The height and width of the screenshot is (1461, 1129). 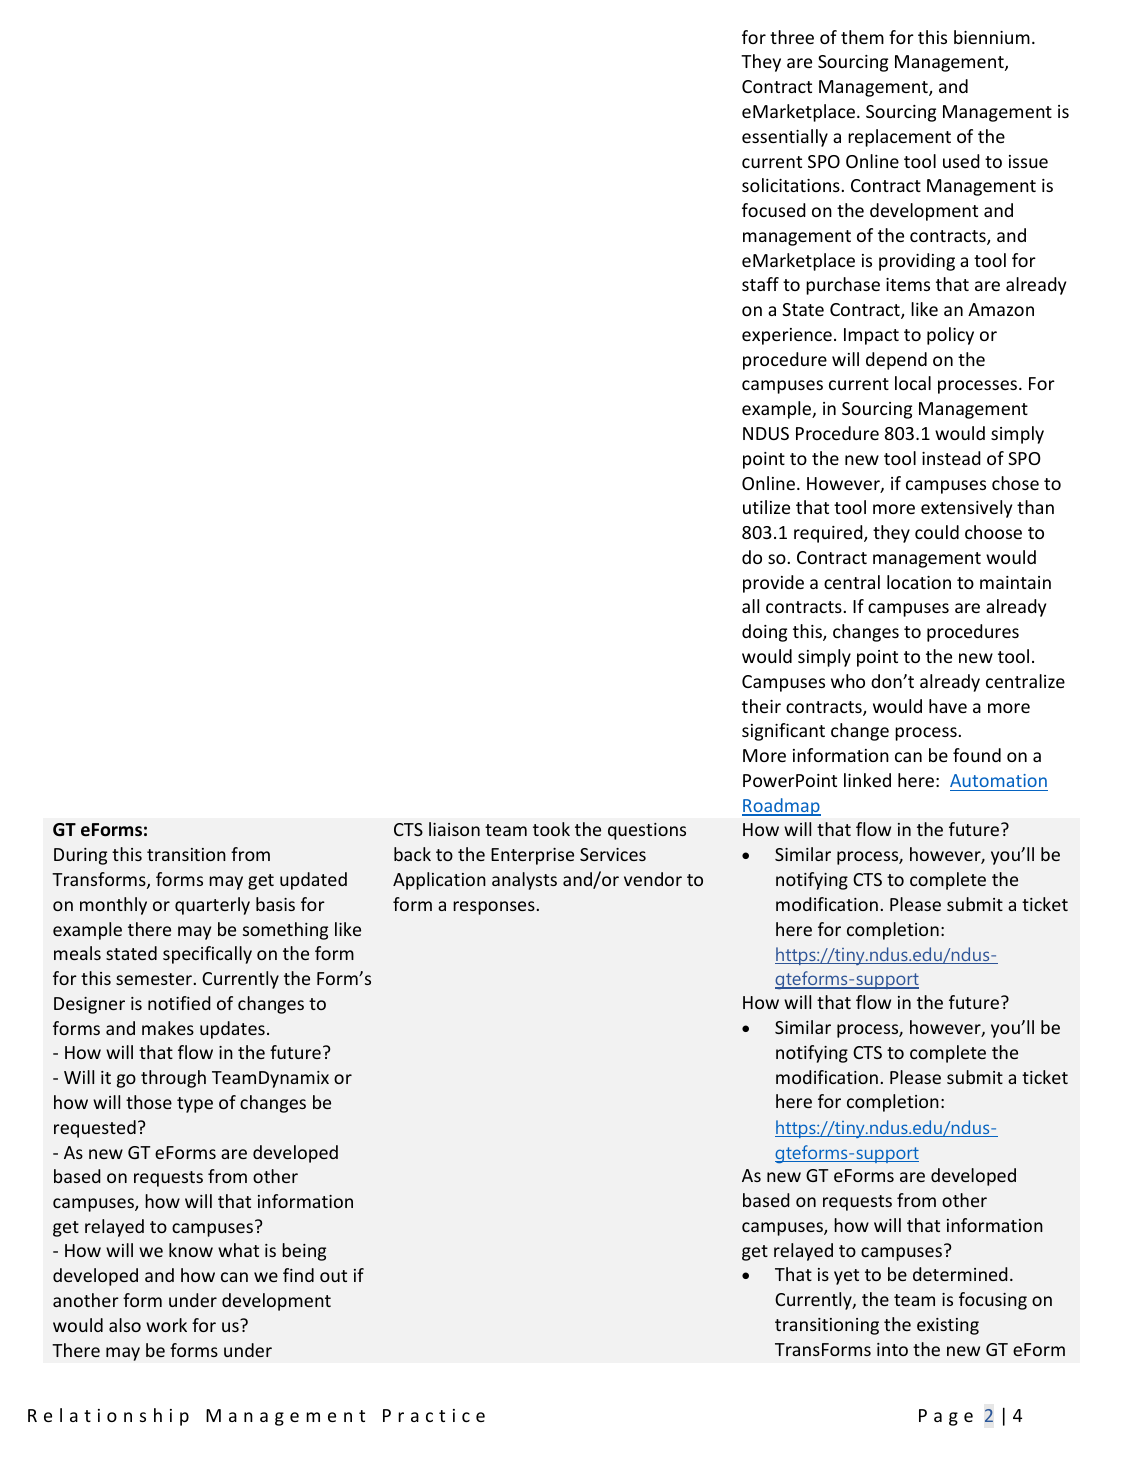 What do you see at coordinates (179, 1003) in the screenshot?
I see `notified` at bounding box center [179, 1003].
